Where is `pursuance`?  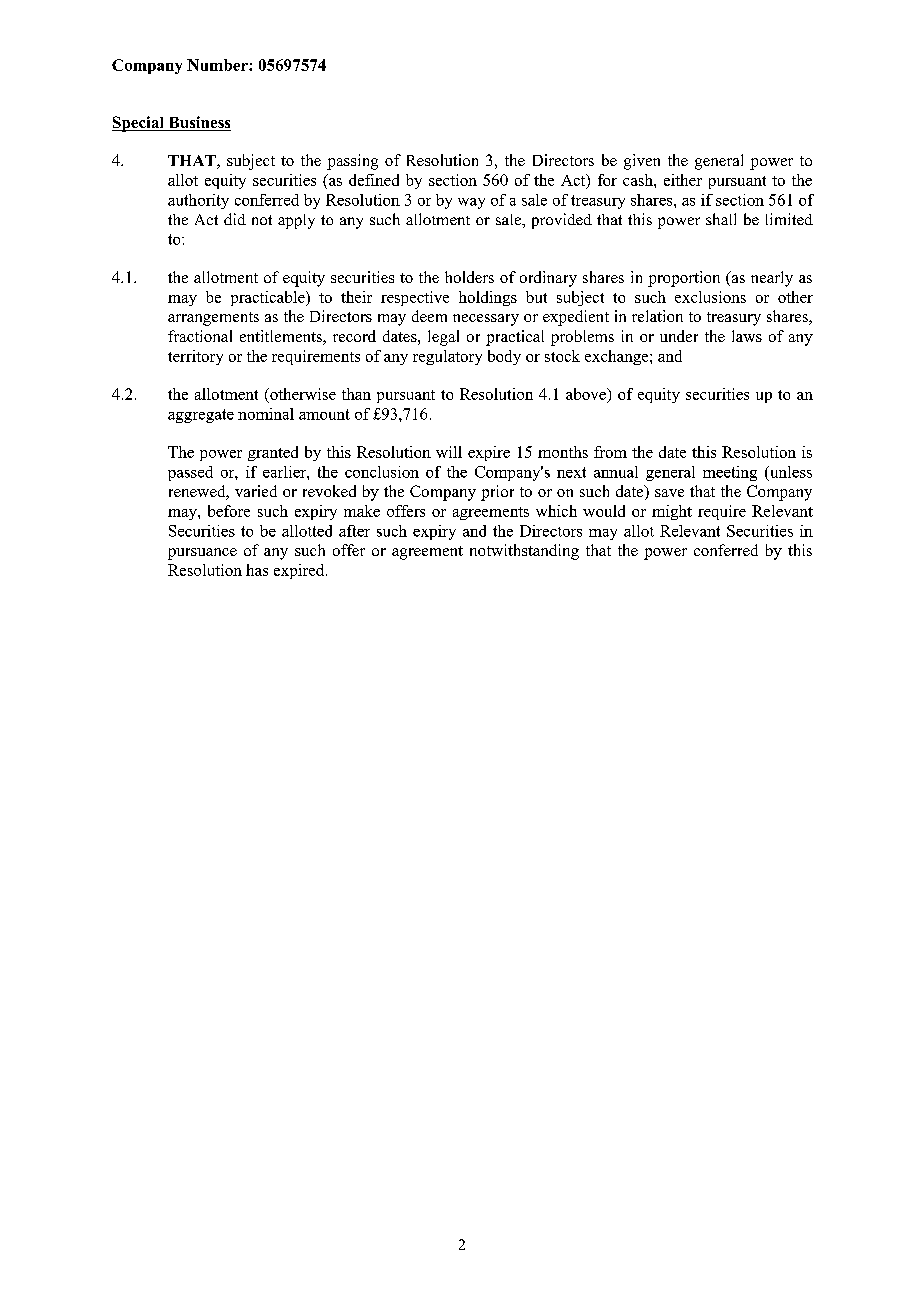 pursuance is located at coordinates (202, 554).
